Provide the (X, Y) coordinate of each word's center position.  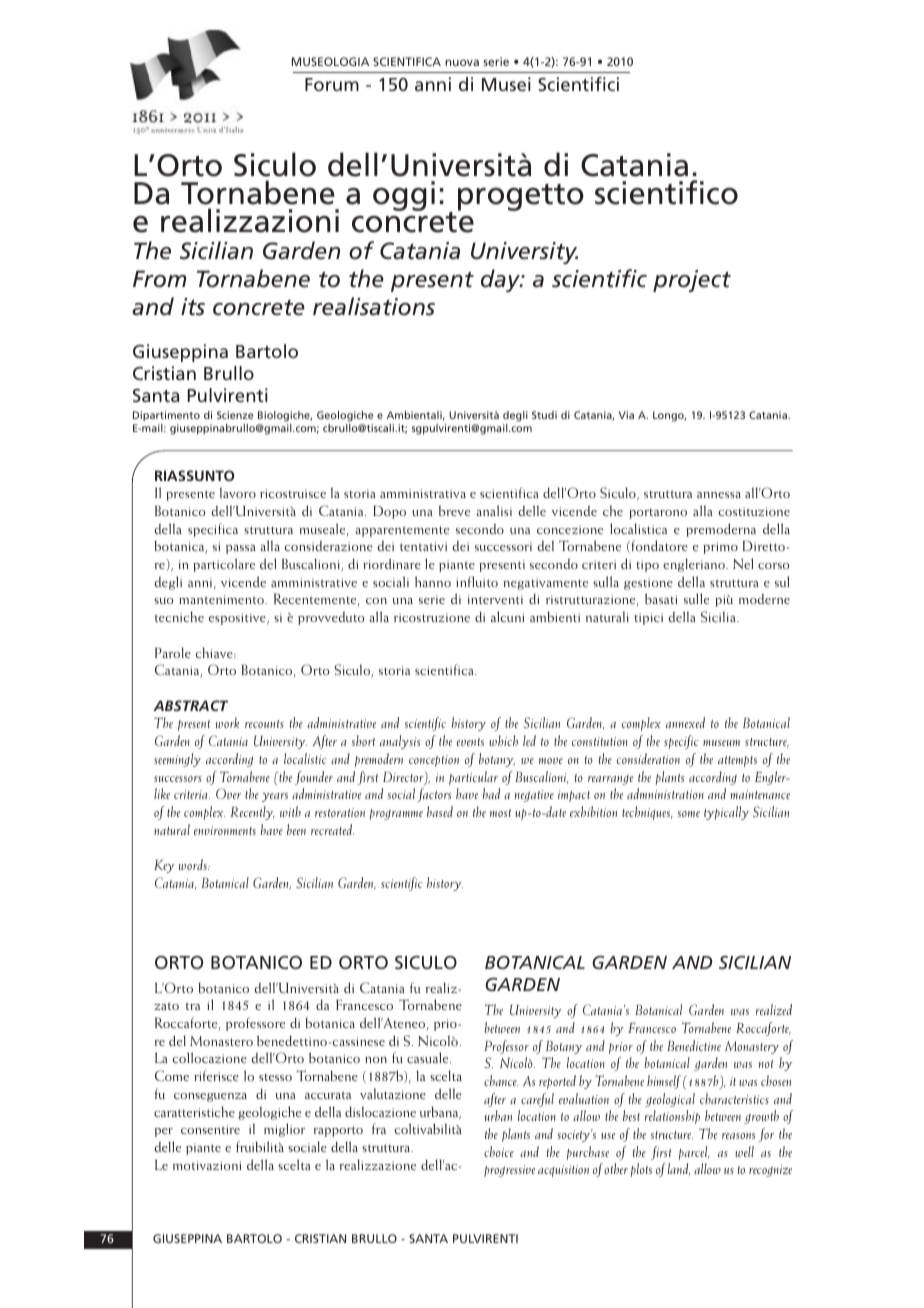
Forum (332, 84)
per (164, 1132)
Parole (173, 652)
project (692, 281)
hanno (433, 581)
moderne (764, 598)
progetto (521, 197)
